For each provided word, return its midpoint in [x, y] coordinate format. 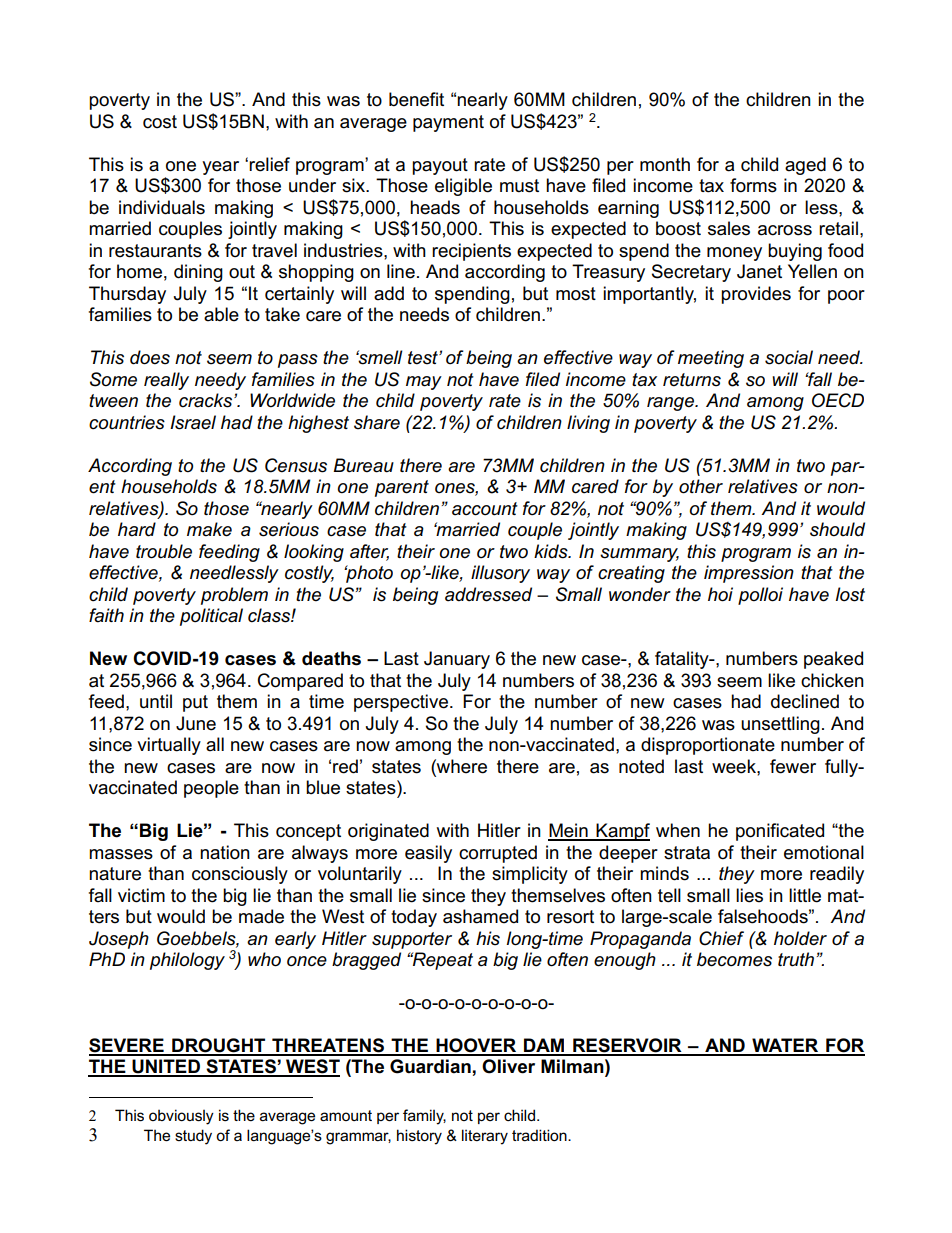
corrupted [498, 854]
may [424, 383]
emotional [824, 852]
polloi [760, 596]
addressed [488, 594]
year [220, 168]
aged [805, 166]
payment [448, 123]
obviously [181, 1117]
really [166, 381]
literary [485, 1137]
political [211, 617]
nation [225, 852]
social [789, 357]
